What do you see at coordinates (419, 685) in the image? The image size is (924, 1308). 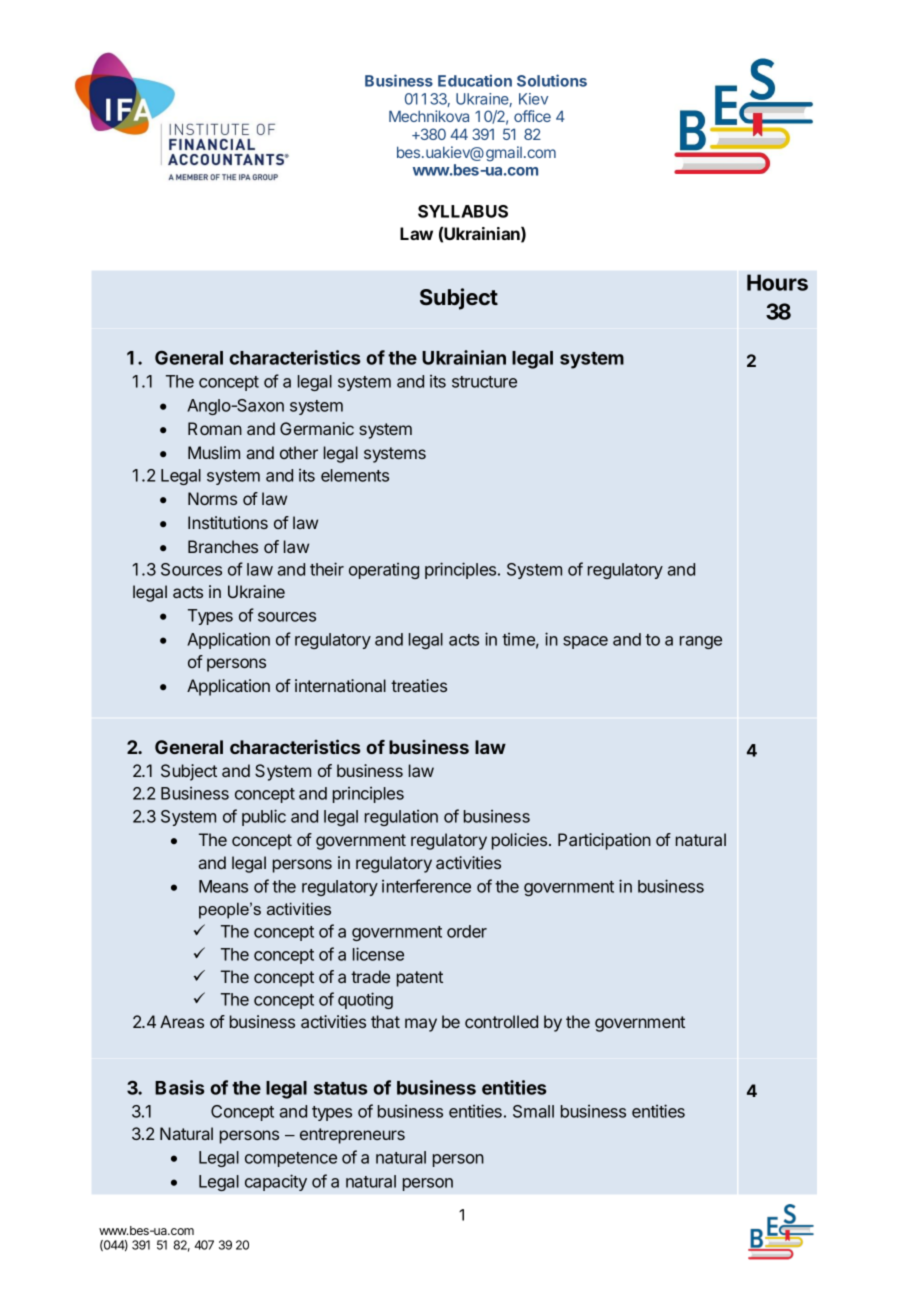 I see `treaties` at bounding box center [419, 685].
